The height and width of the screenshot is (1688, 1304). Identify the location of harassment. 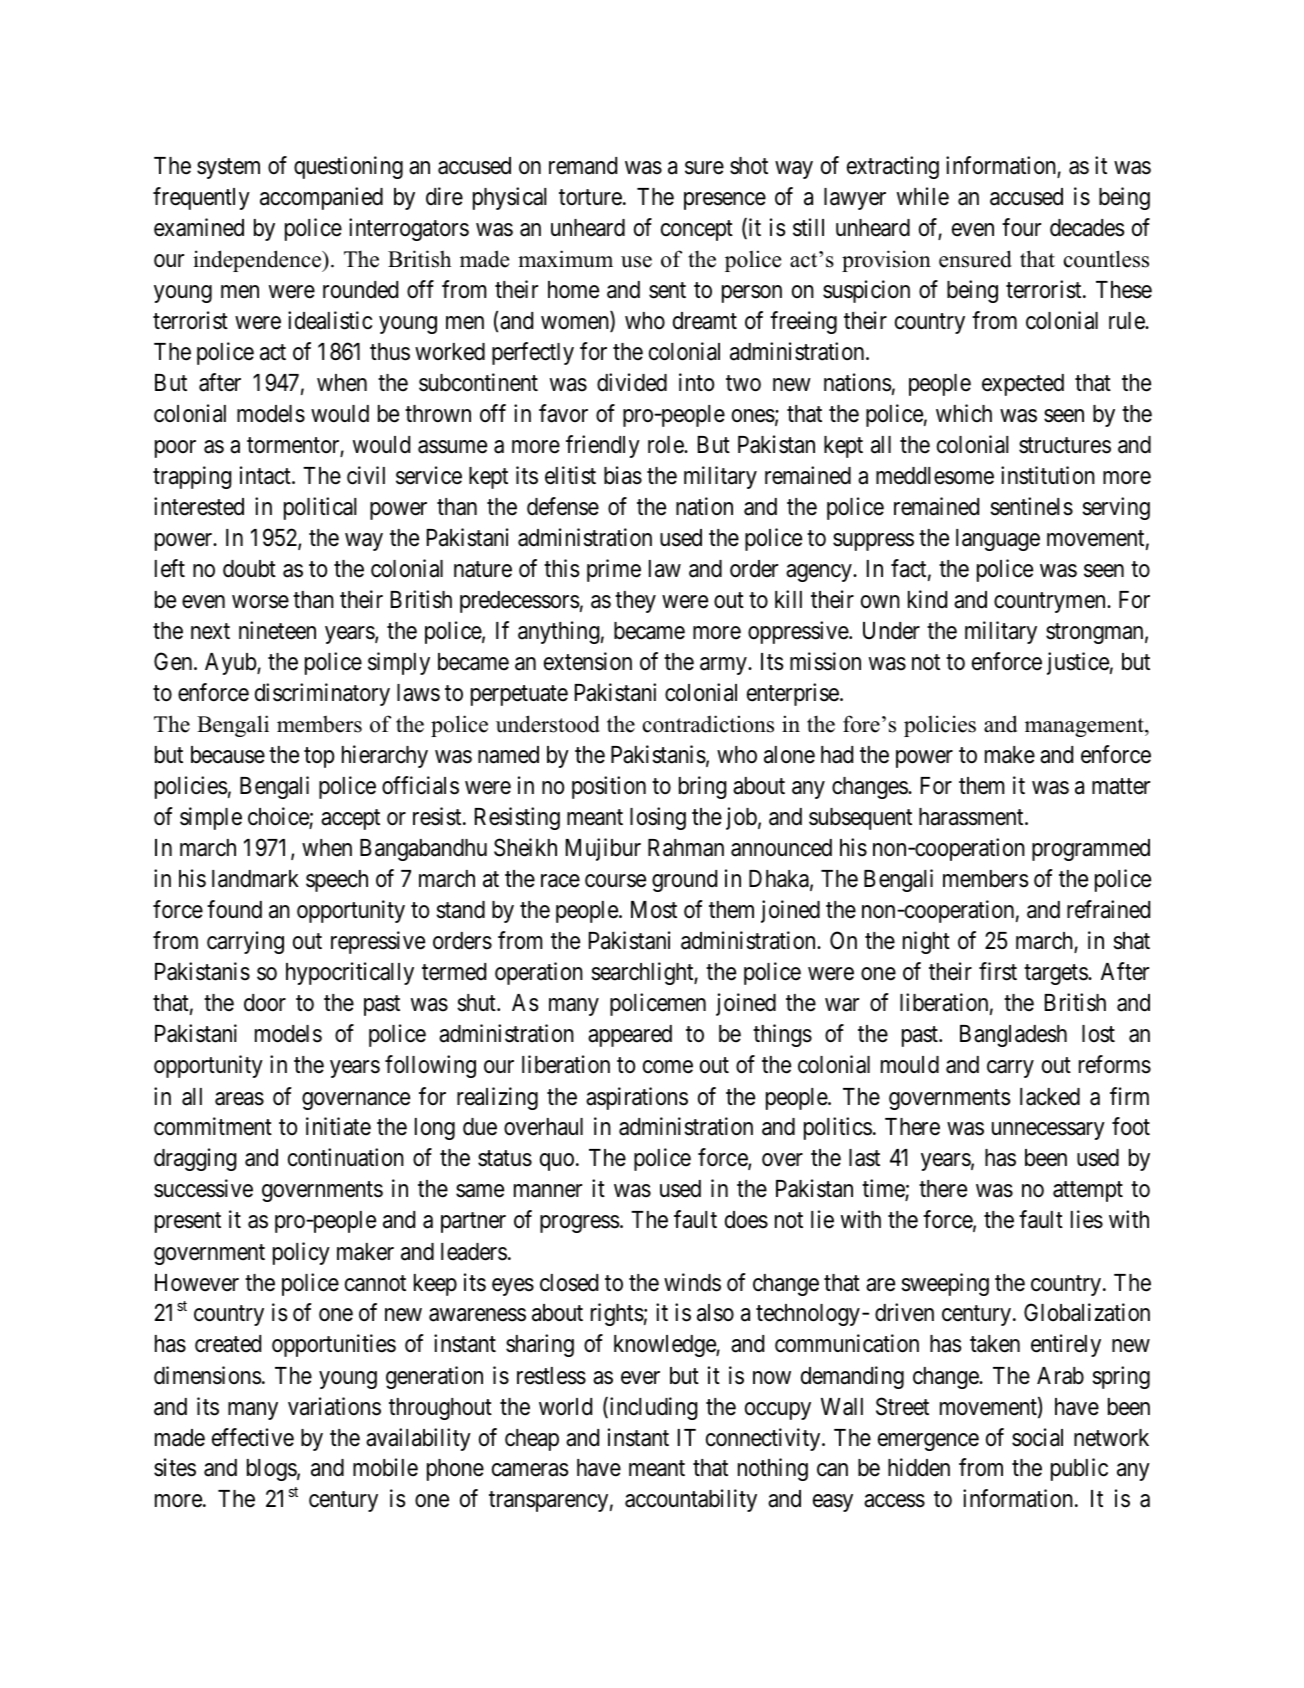
(972, 817).
